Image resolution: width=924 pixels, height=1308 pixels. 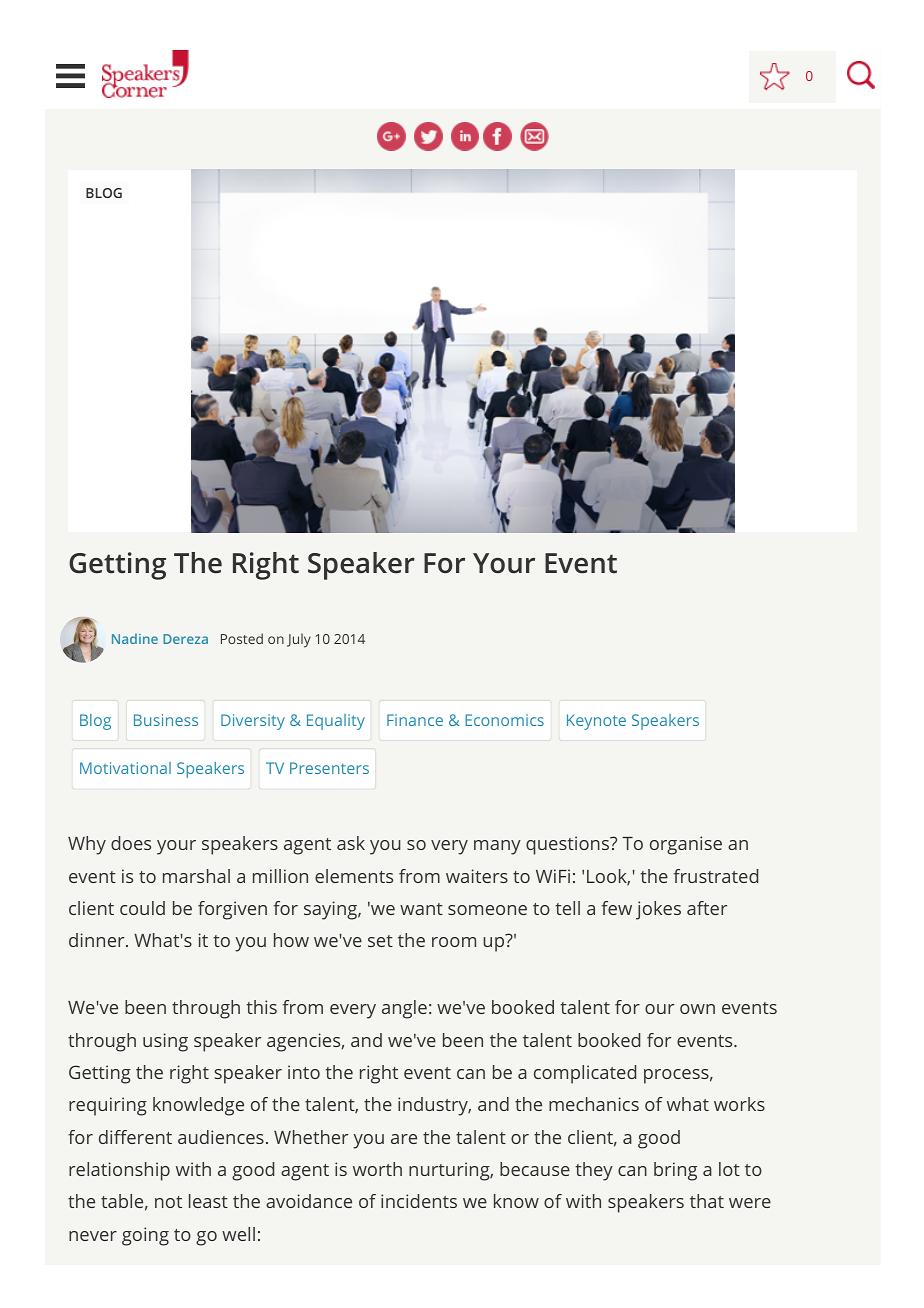 What do you see at coordinates (145, 1236) in the screenshot?
I see `going` at bounding box center [145, 1236].
